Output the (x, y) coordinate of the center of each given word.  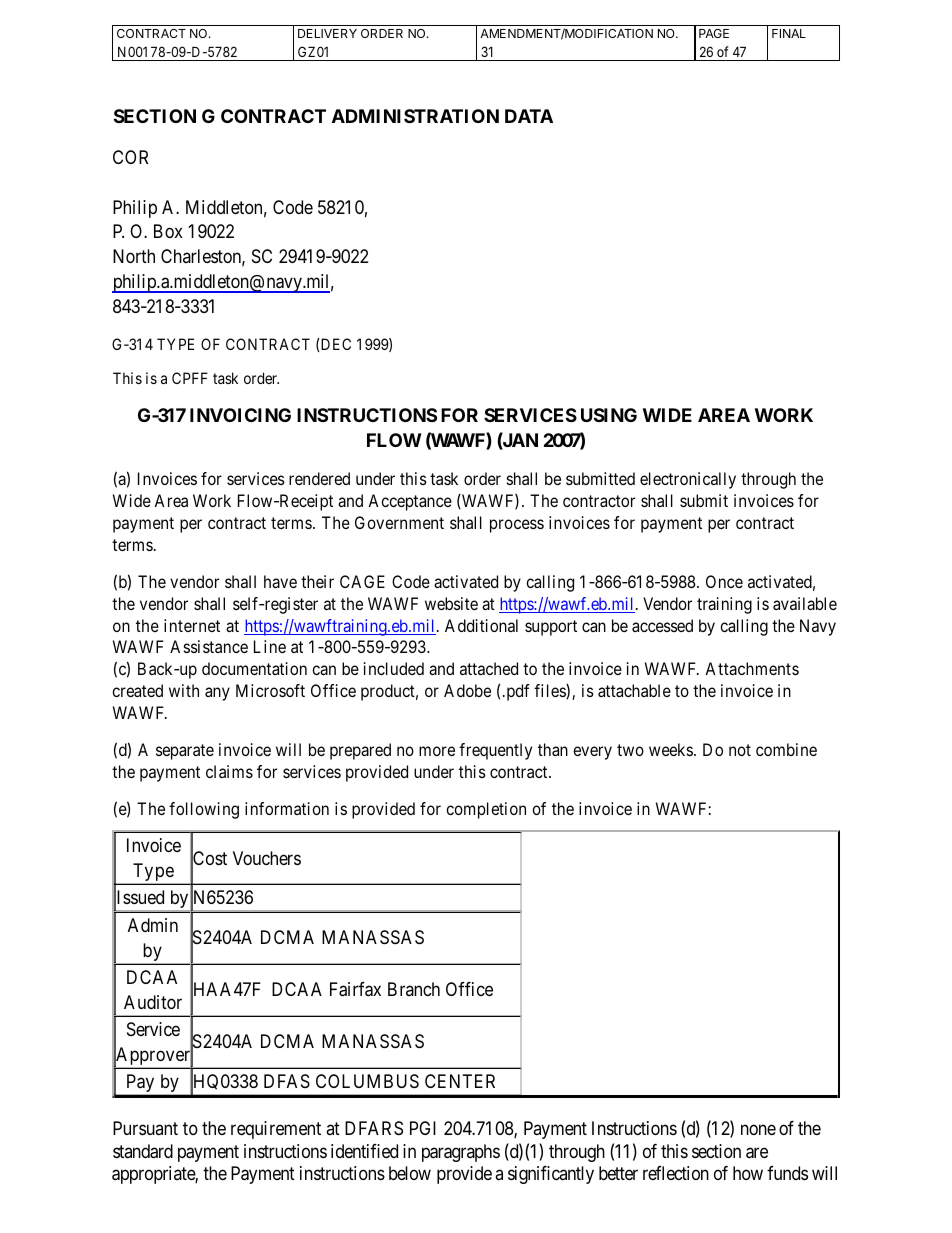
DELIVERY (327, 33)
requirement (276, 1130)
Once (724, 581)
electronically (688, 480)
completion (486, 810)
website (451, 603)
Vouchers (267, 858)
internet (192, 625)
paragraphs (461, 1153)
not (740, 750)
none (758, 1130)
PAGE (714, 33)
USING (609, 415)
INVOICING (240, 415)
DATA (529, 116)
